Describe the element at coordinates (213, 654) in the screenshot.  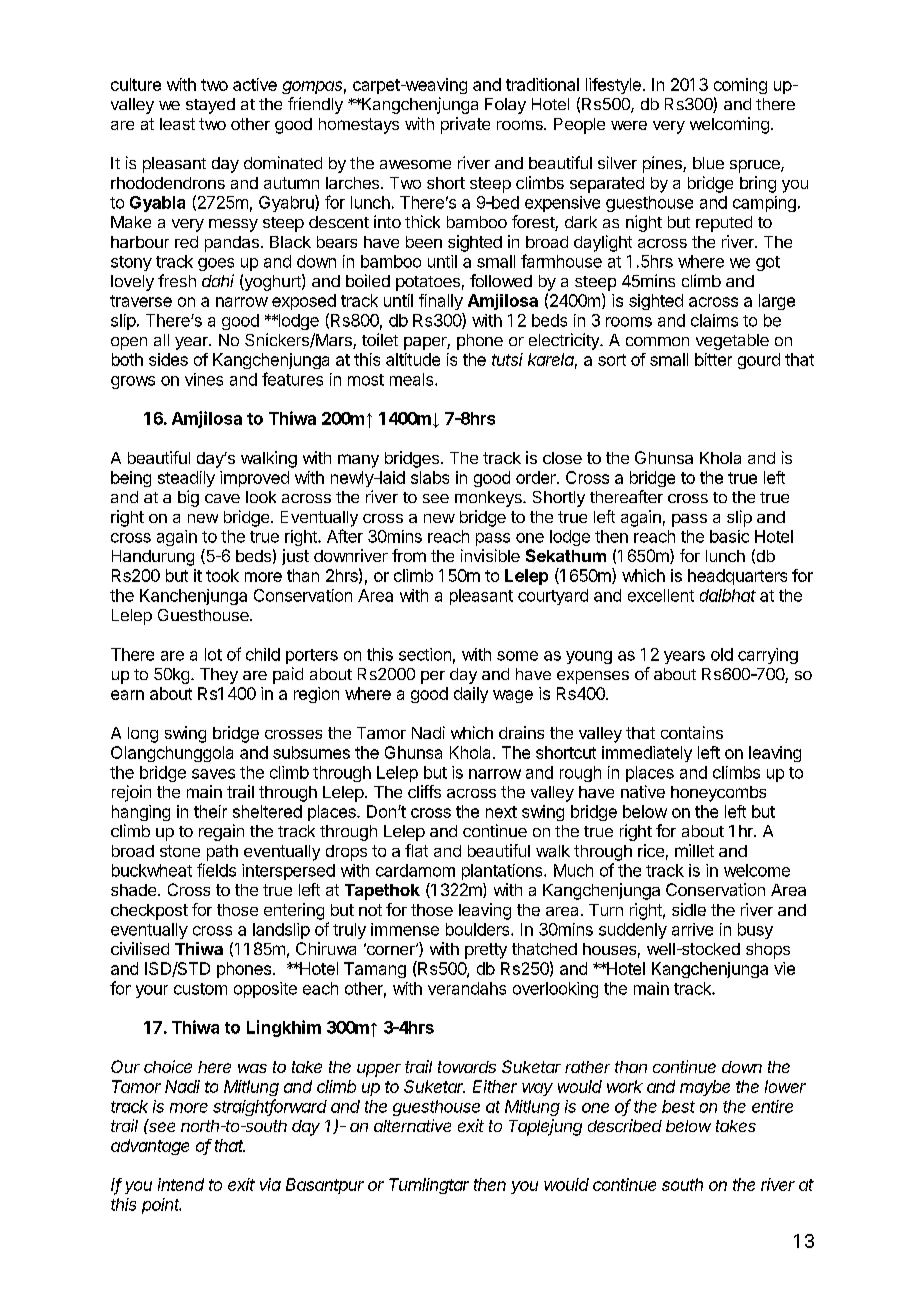
I see `lot` at that location.
